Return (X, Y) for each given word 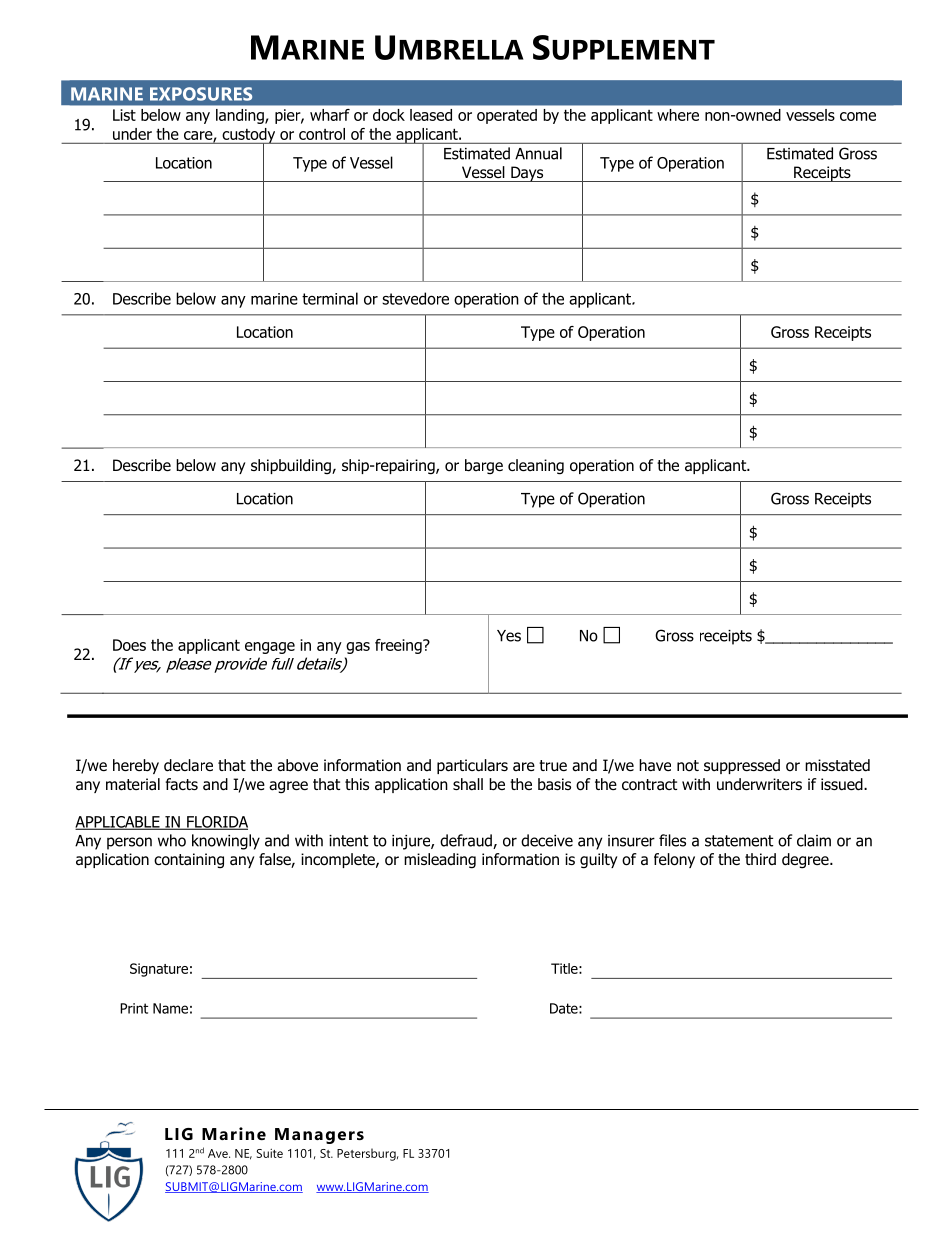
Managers (319, 1136)
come (858, 116)
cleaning (536, 467)
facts (181, 784)
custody (249, 136)
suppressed (742, 766)
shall (468, 784)
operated (507, 116)
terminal (330, 298)
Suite (270, 1153)
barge (484, 466)
